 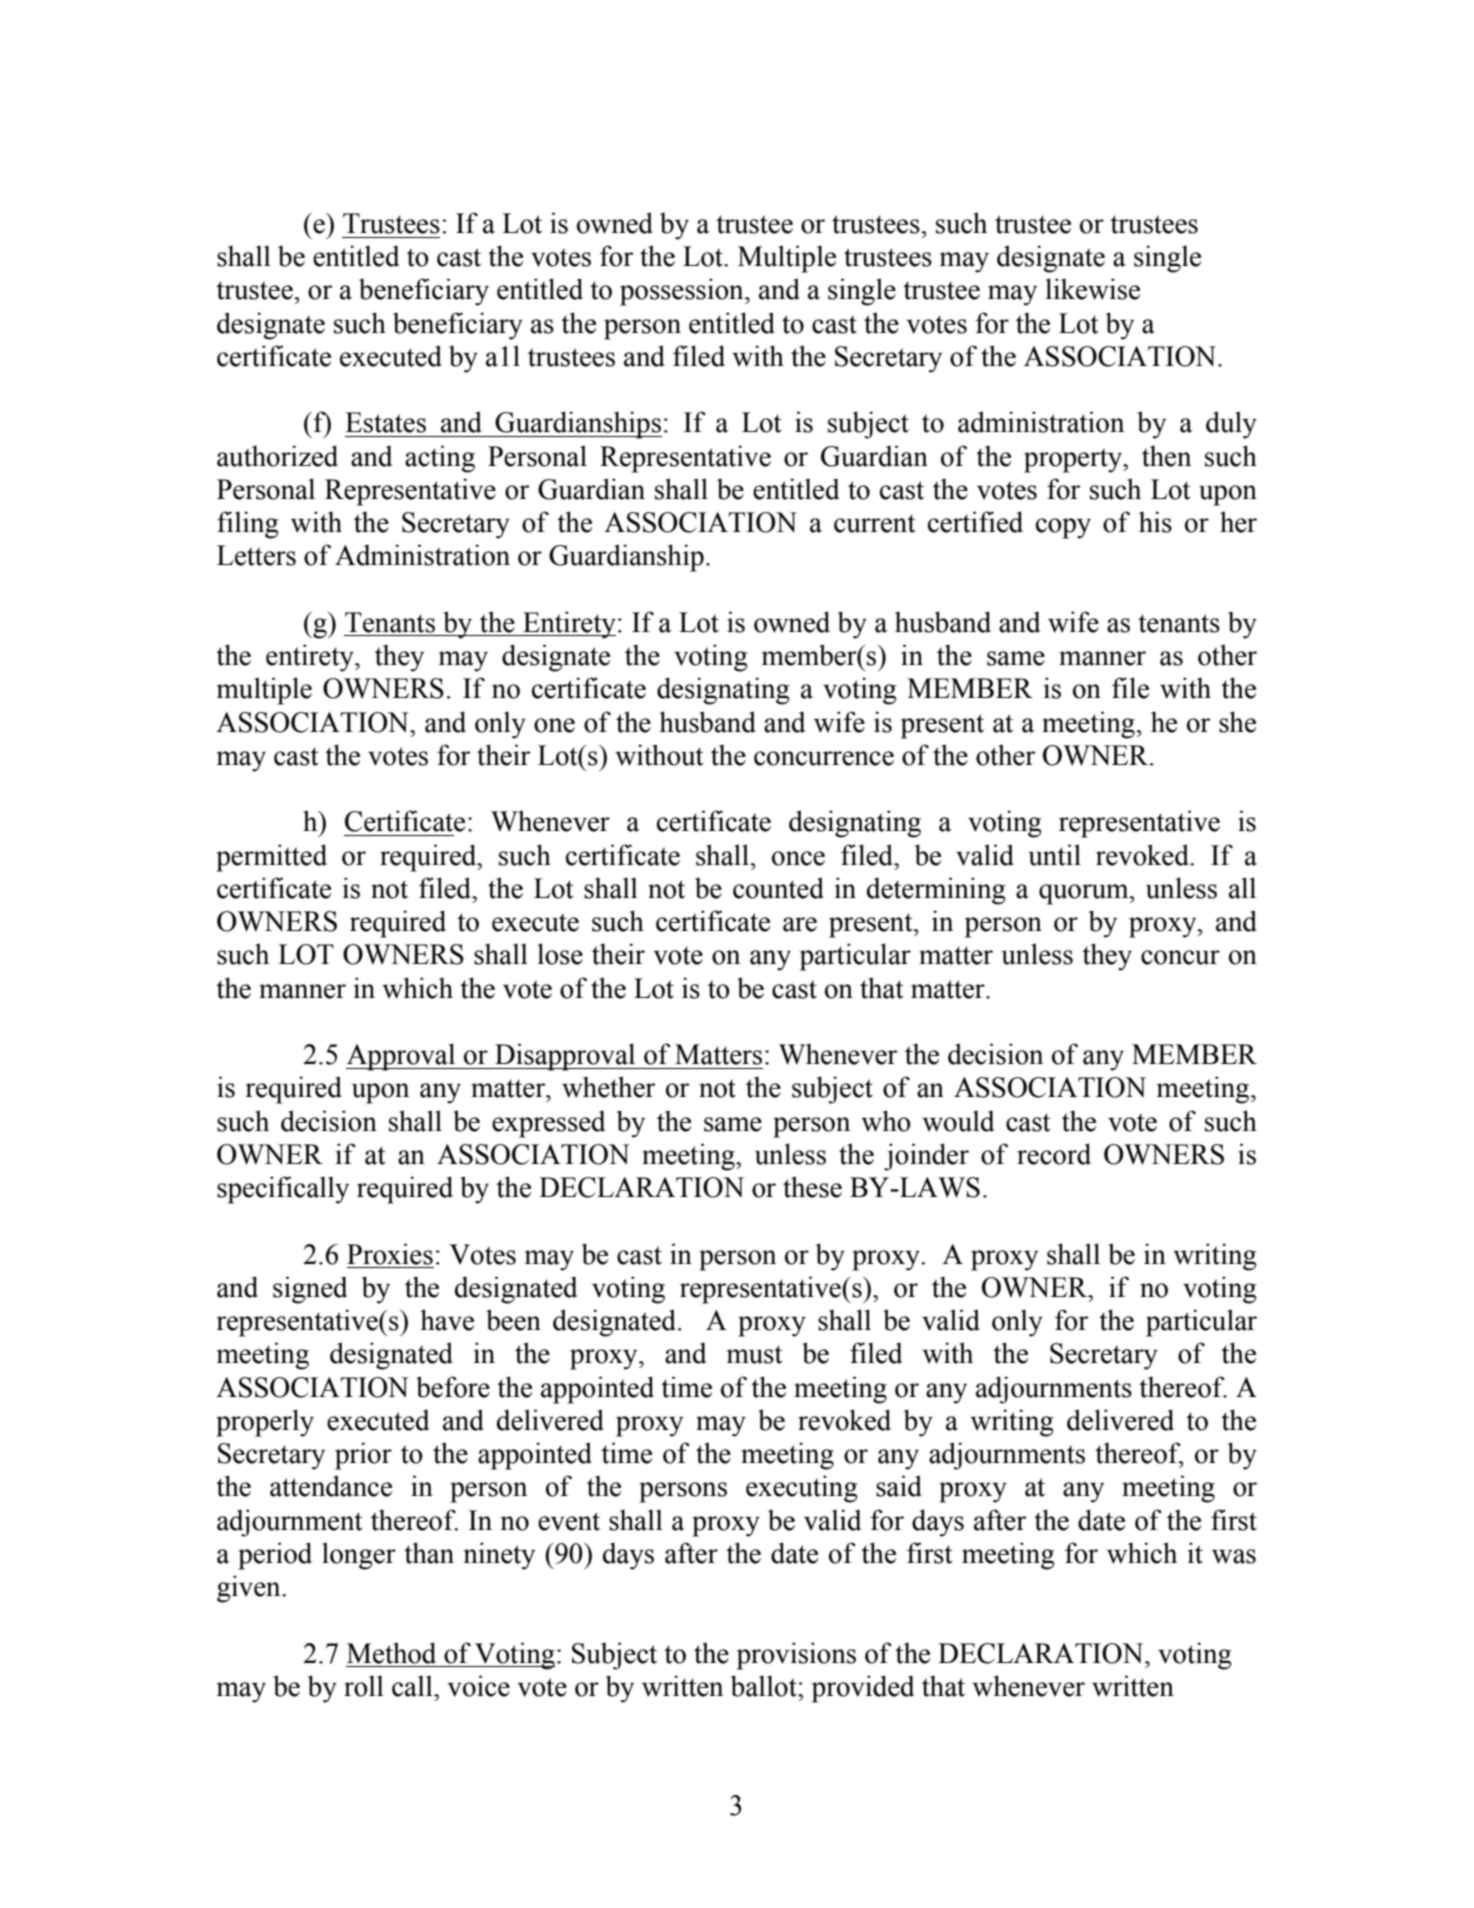 I want to click on was, so click(x=1234, y=1556).
